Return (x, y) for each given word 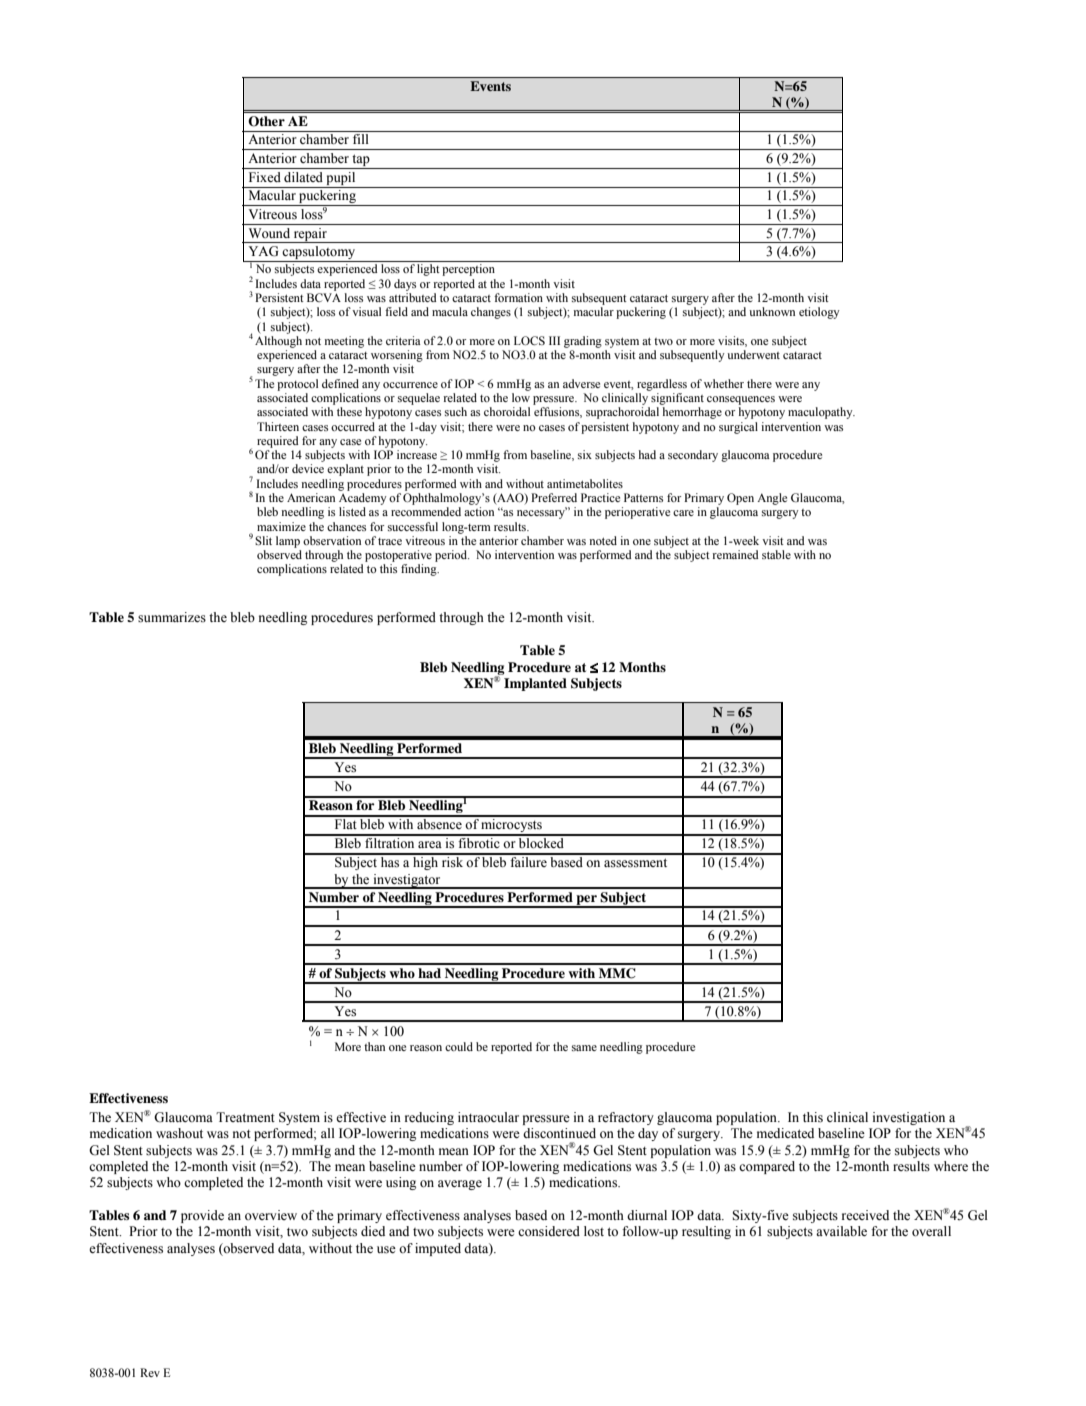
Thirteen (278, 426)
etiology (819, 313)
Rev (150, 1372)
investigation (909, 1118)
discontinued (559, 1133)
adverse (581, 383)
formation (518, 297)
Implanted (535, 684)
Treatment (245, 1117)
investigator (407, 881)
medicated (785, 1133)
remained (736, 554)
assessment (635, 863)
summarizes (172, 617)
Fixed (265, 177)
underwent (753, 354)
